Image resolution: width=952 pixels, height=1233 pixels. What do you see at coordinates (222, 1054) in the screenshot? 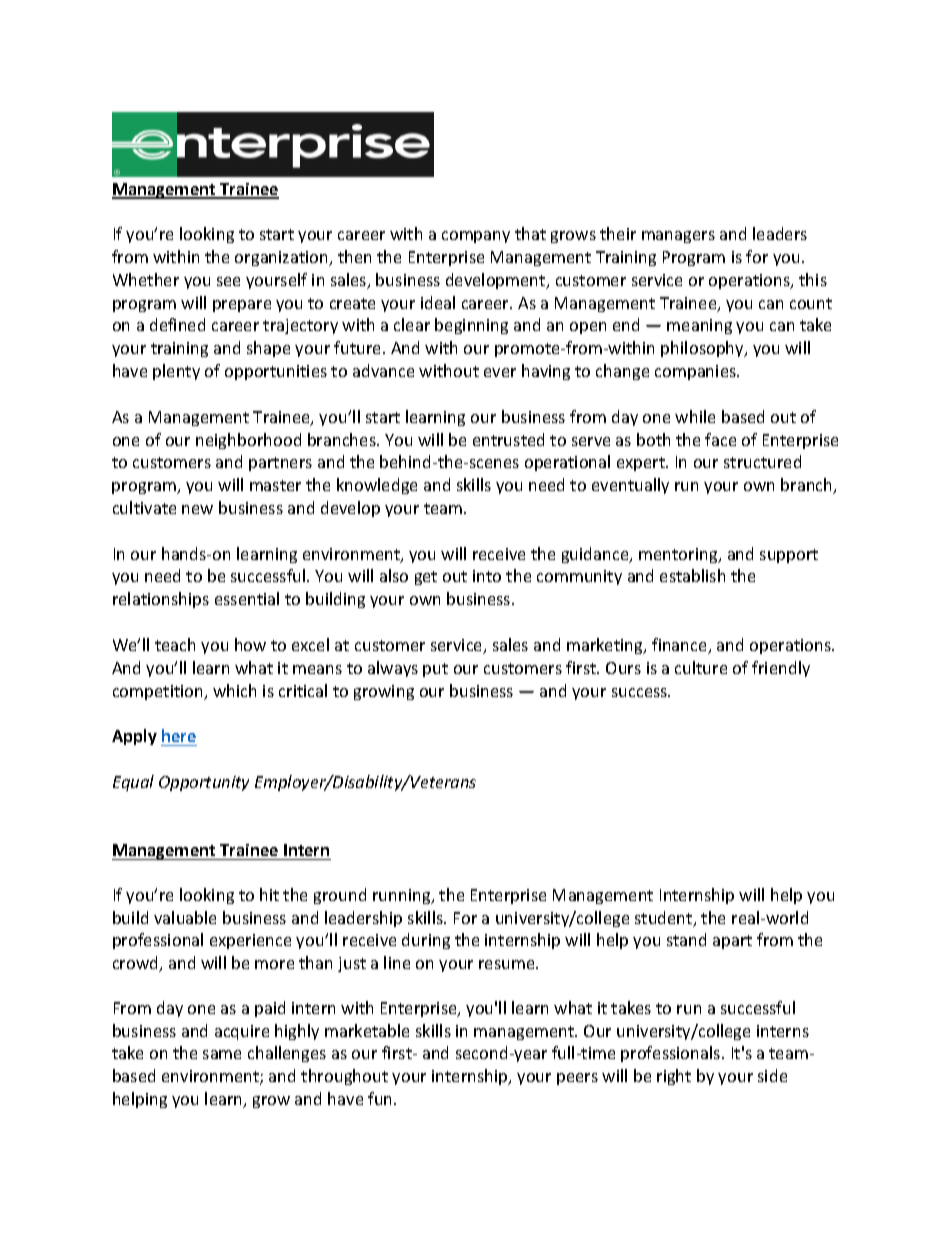
I see `same` at bounding box center [222, 1054].
